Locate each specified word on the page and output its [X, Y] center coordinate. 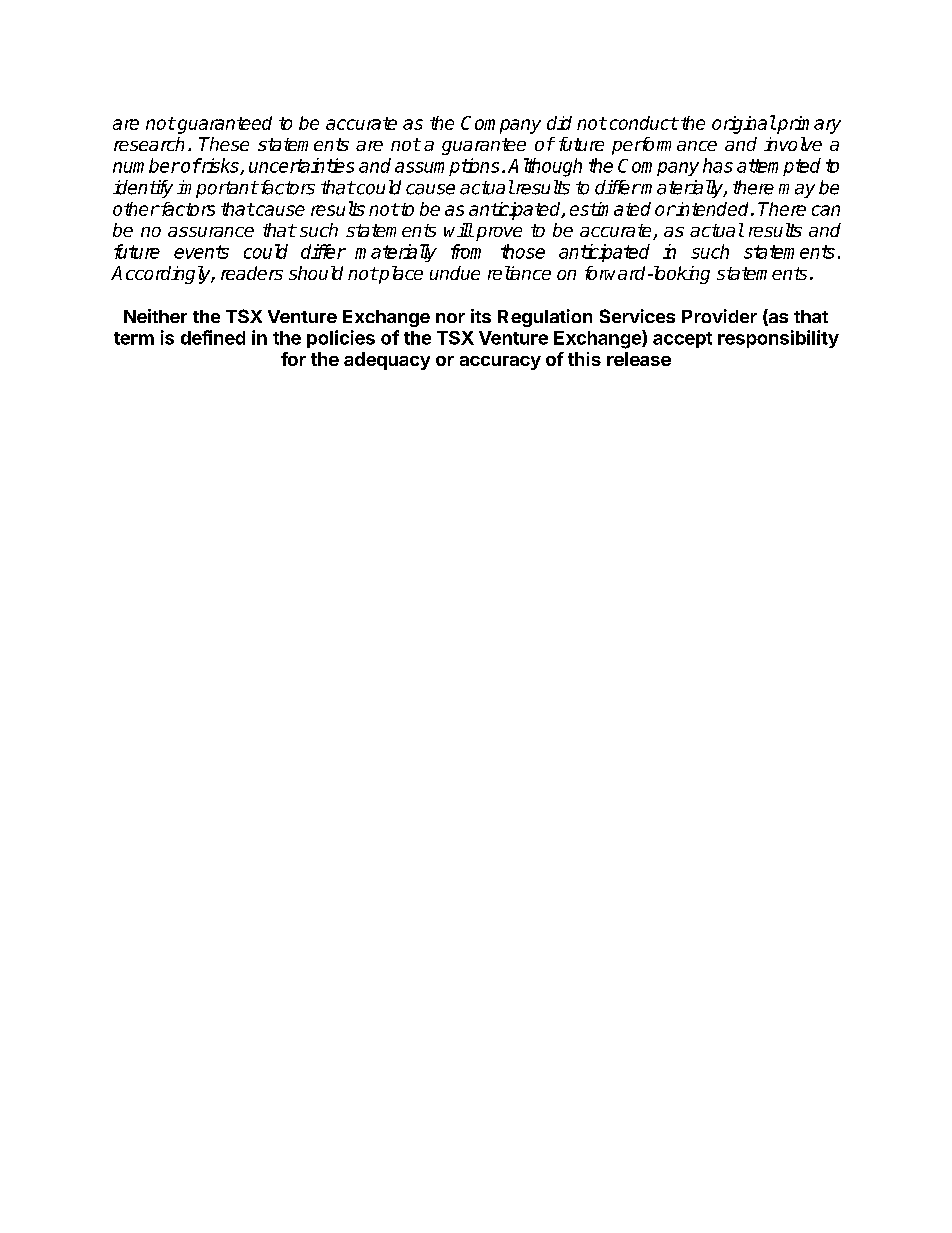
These [224, 144]
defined [213, 337]
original [744, 124]
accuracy [500, 363]
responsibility [778, 339]
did [559, 123]
